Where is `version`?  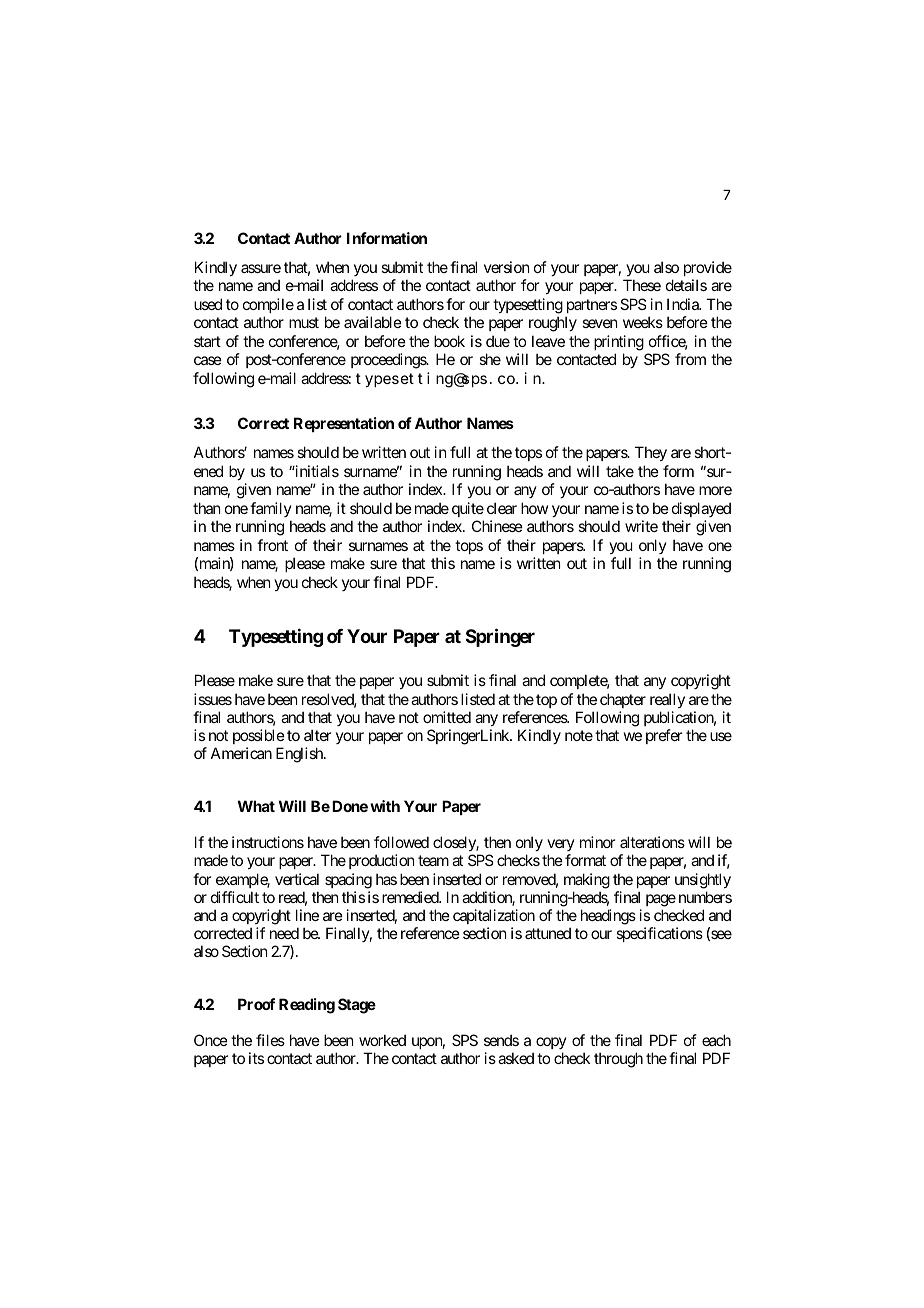 version is located at coordinates (506, 267).
